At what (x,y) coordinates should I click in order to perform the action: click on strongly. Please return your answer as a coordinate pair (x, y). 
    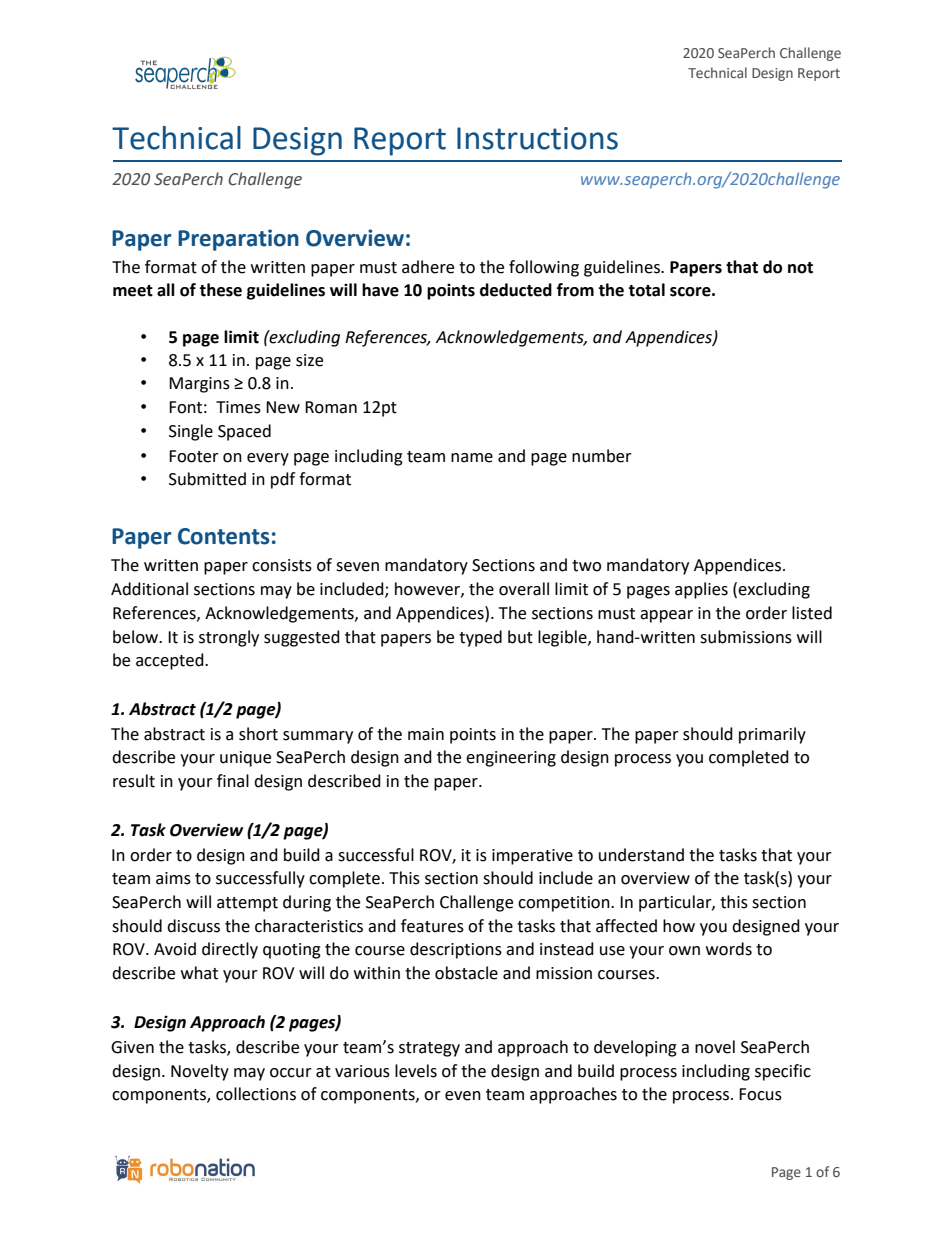
    Looking at the image, I should click on (229, 638).
